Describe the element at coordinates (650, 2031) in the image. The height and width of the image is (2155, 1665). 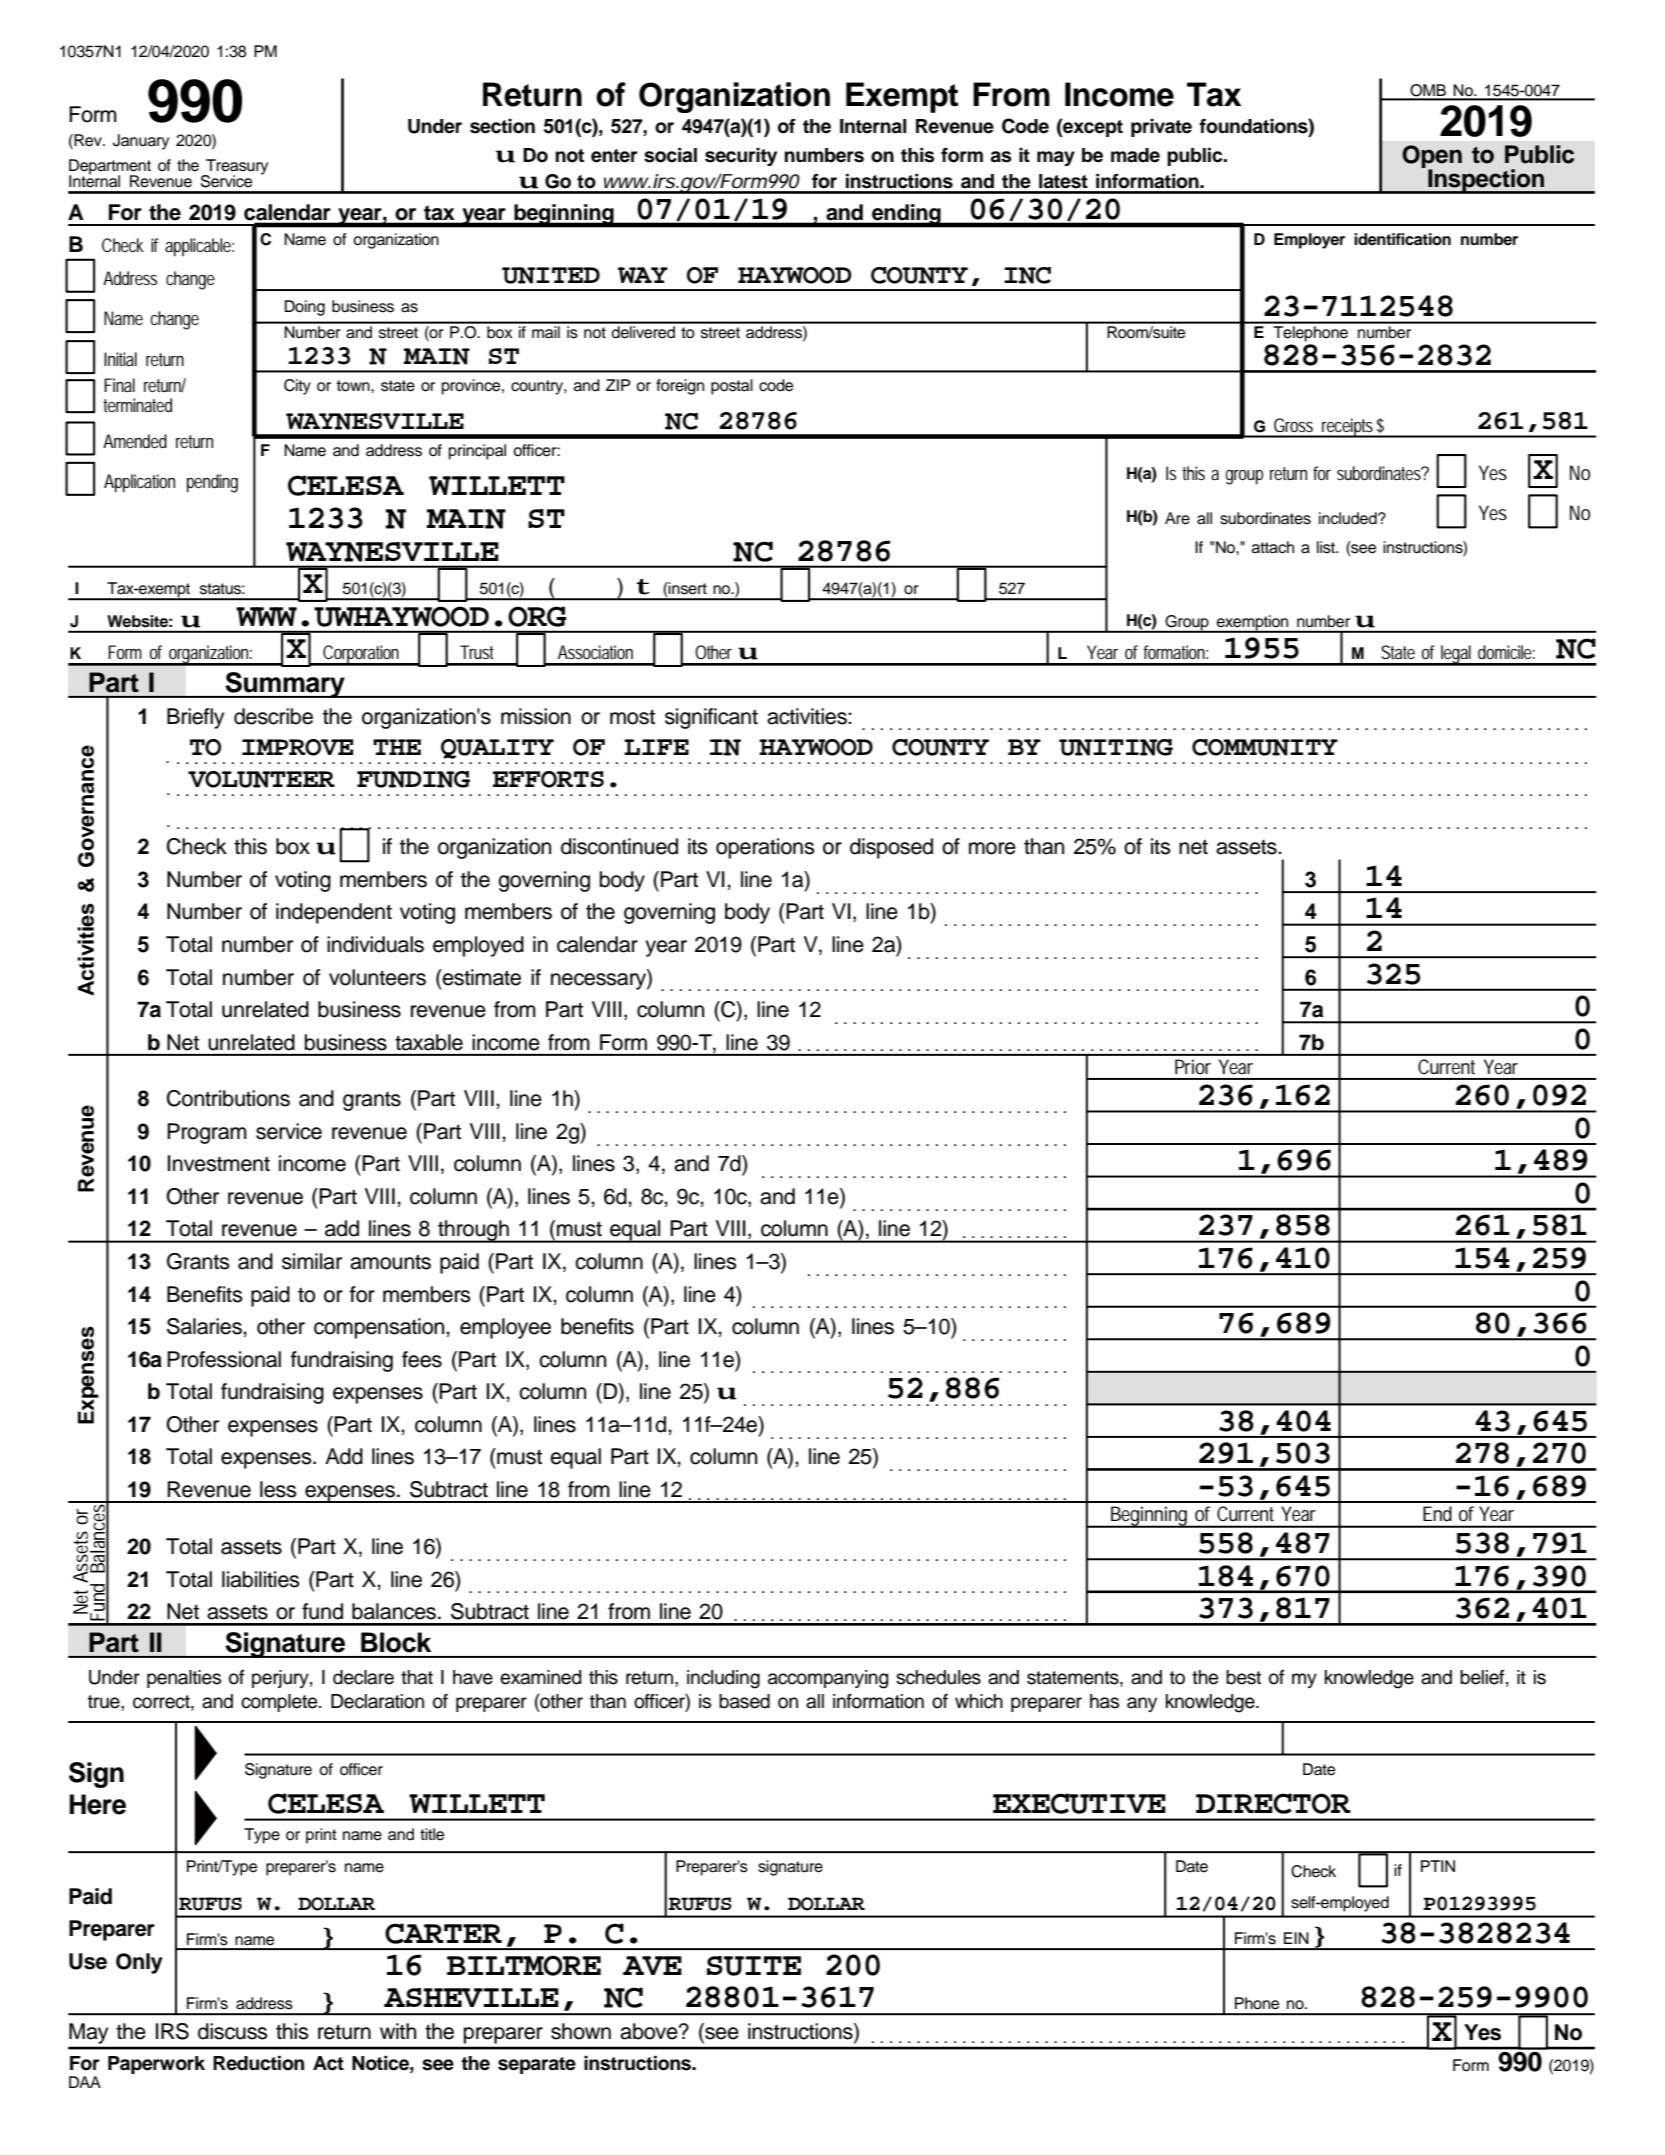
I see `above` at that location.
